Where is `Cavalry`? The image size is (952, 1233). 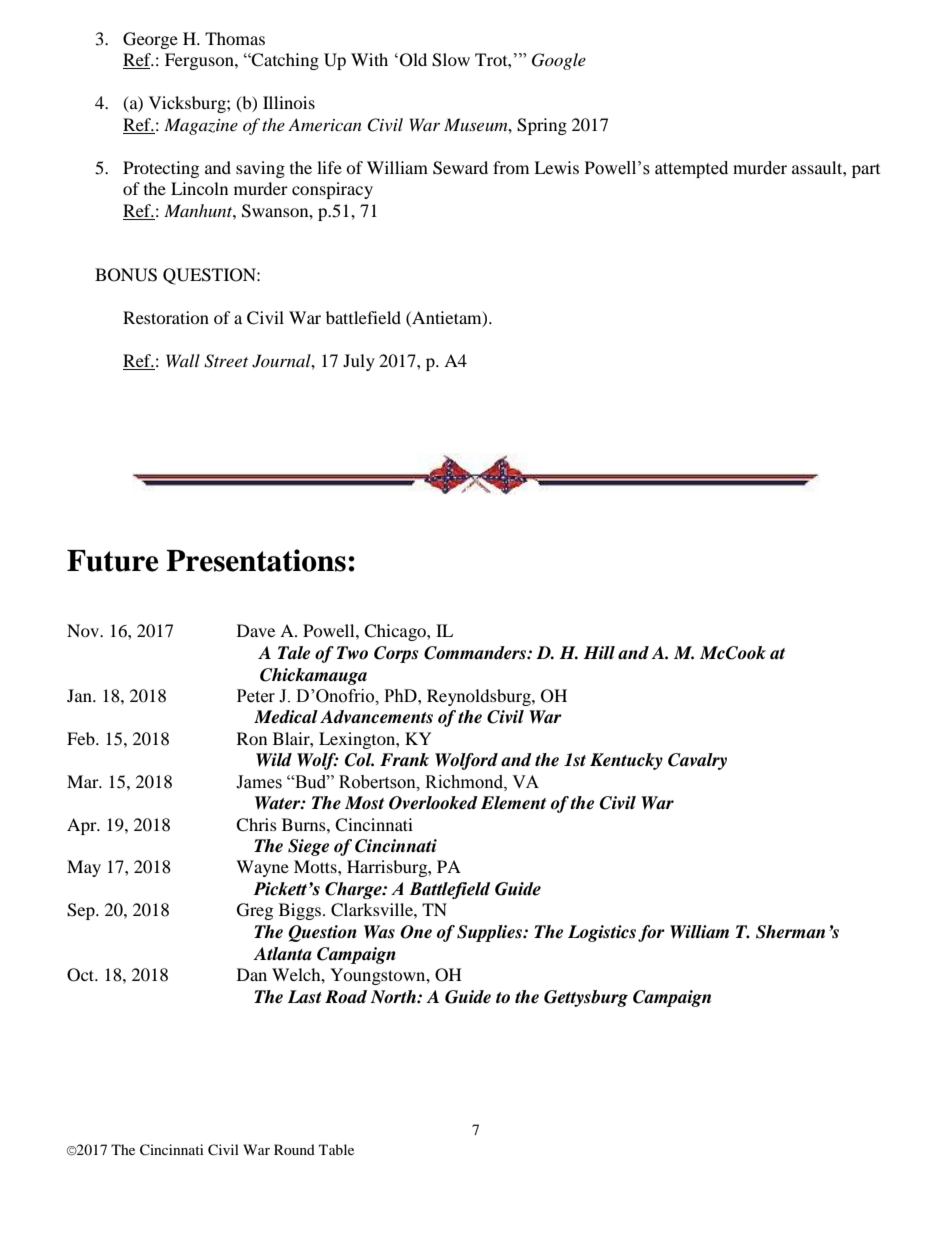 Cavalry is located at coordinates (697, 761).
